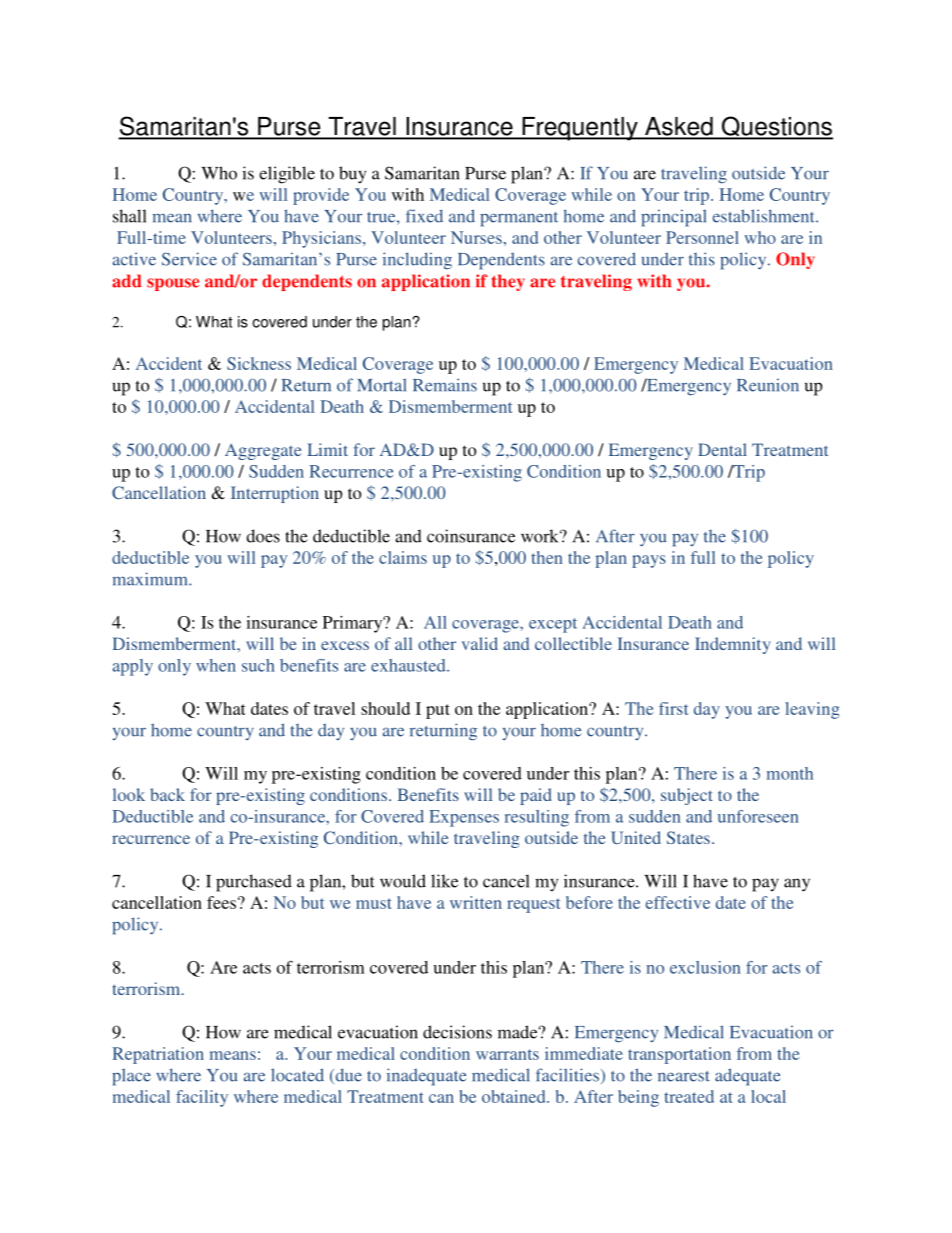  Describe the element at coordinates (684, 1076) in the screenshot. I see `nearest` at that location.
